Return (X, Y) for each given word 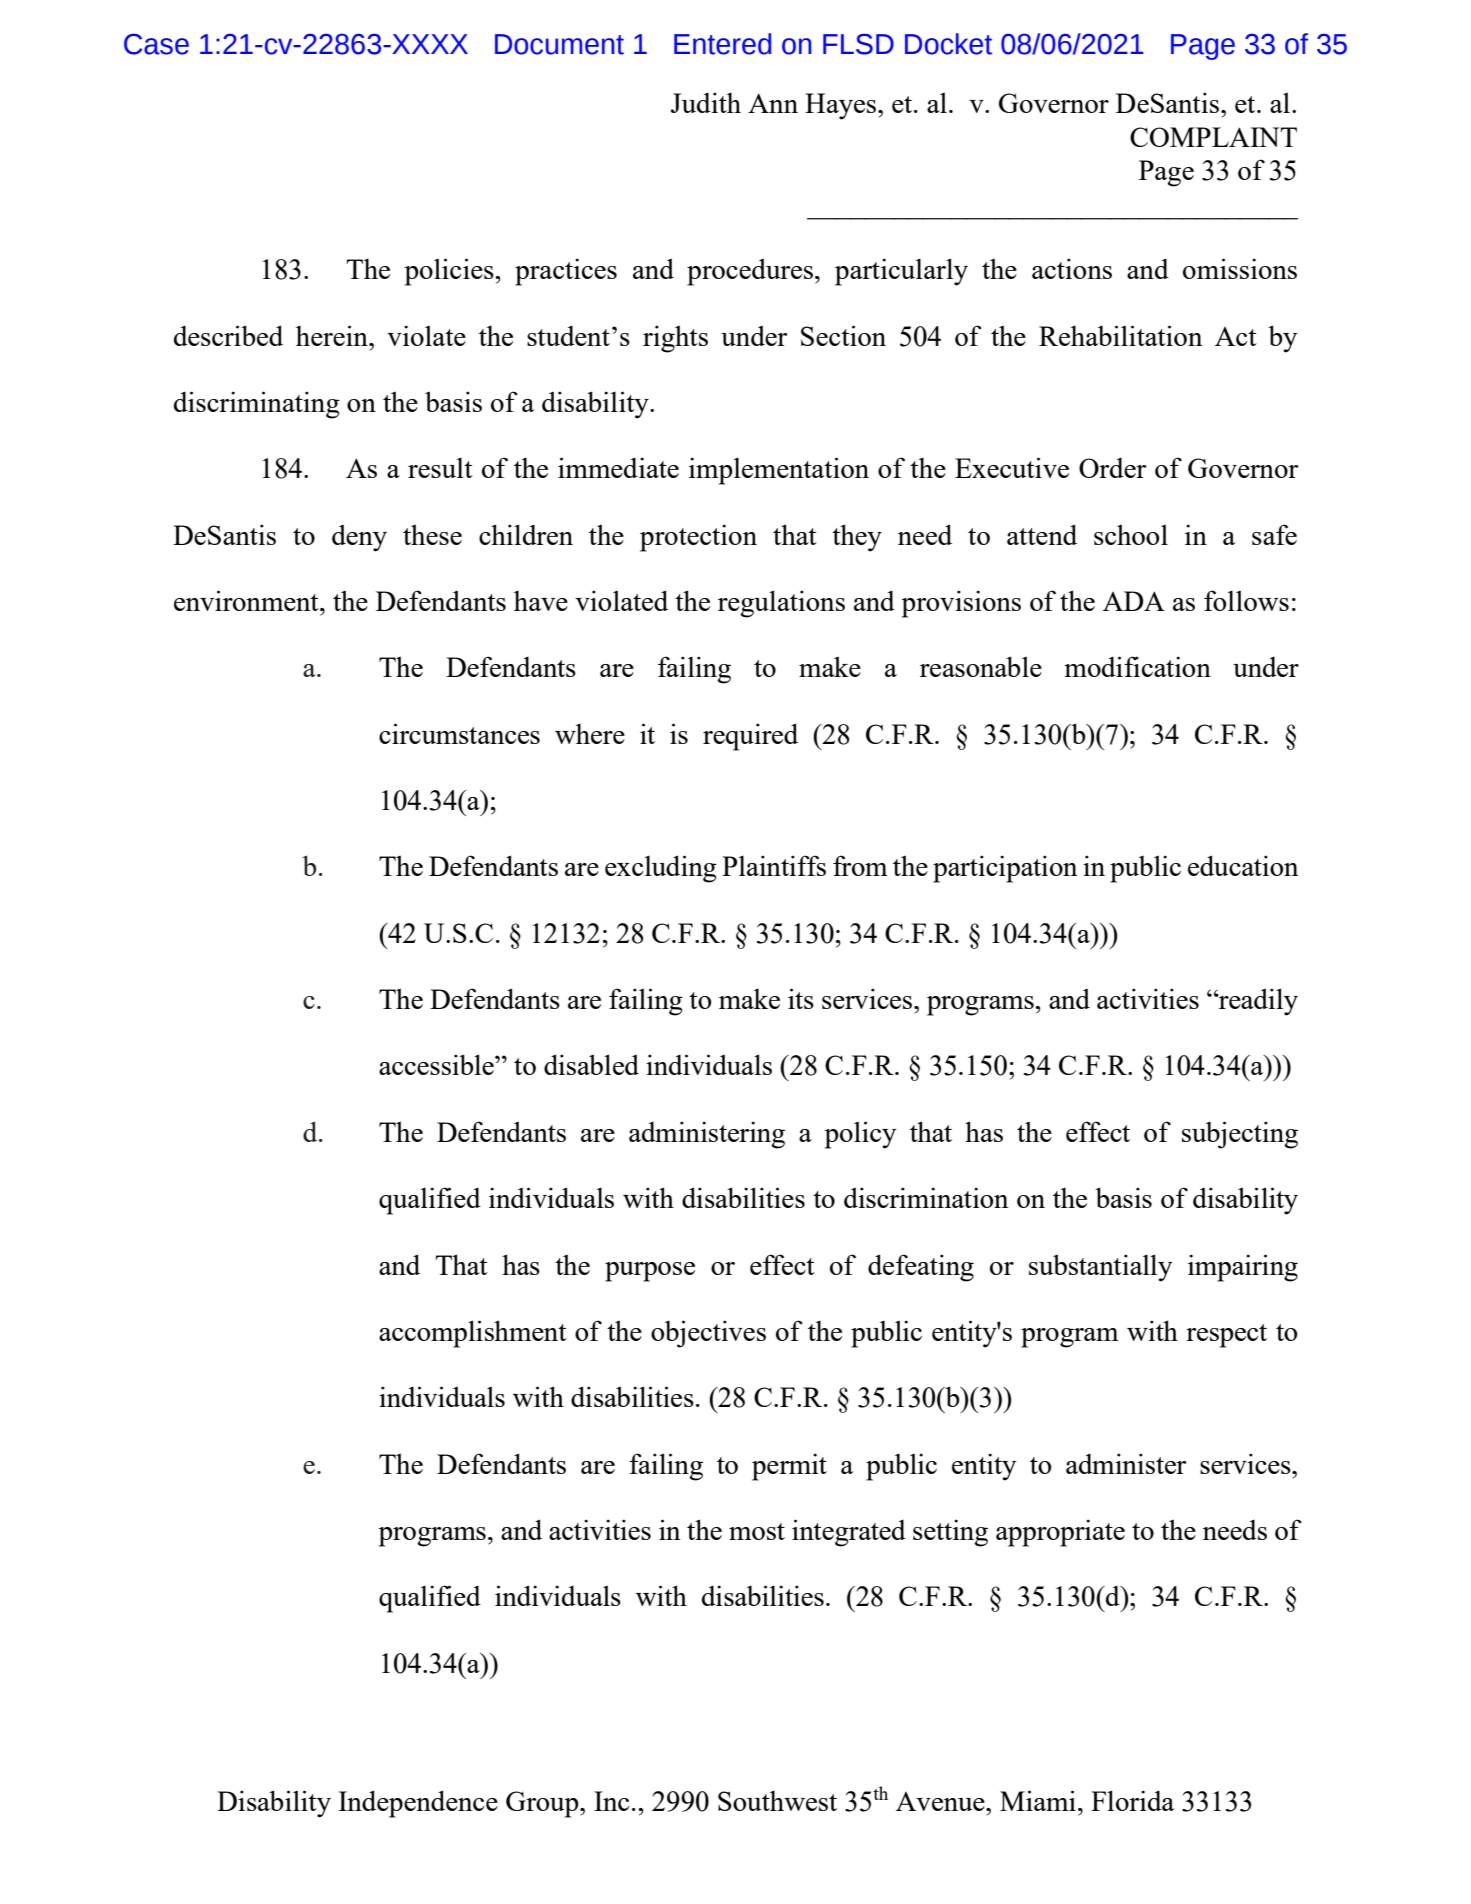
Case (156, 44)
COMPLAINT (1213, 137)
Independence (418, 1804)
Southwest (777, 1801)
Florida (1132, 1800)
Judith (706, 102)
